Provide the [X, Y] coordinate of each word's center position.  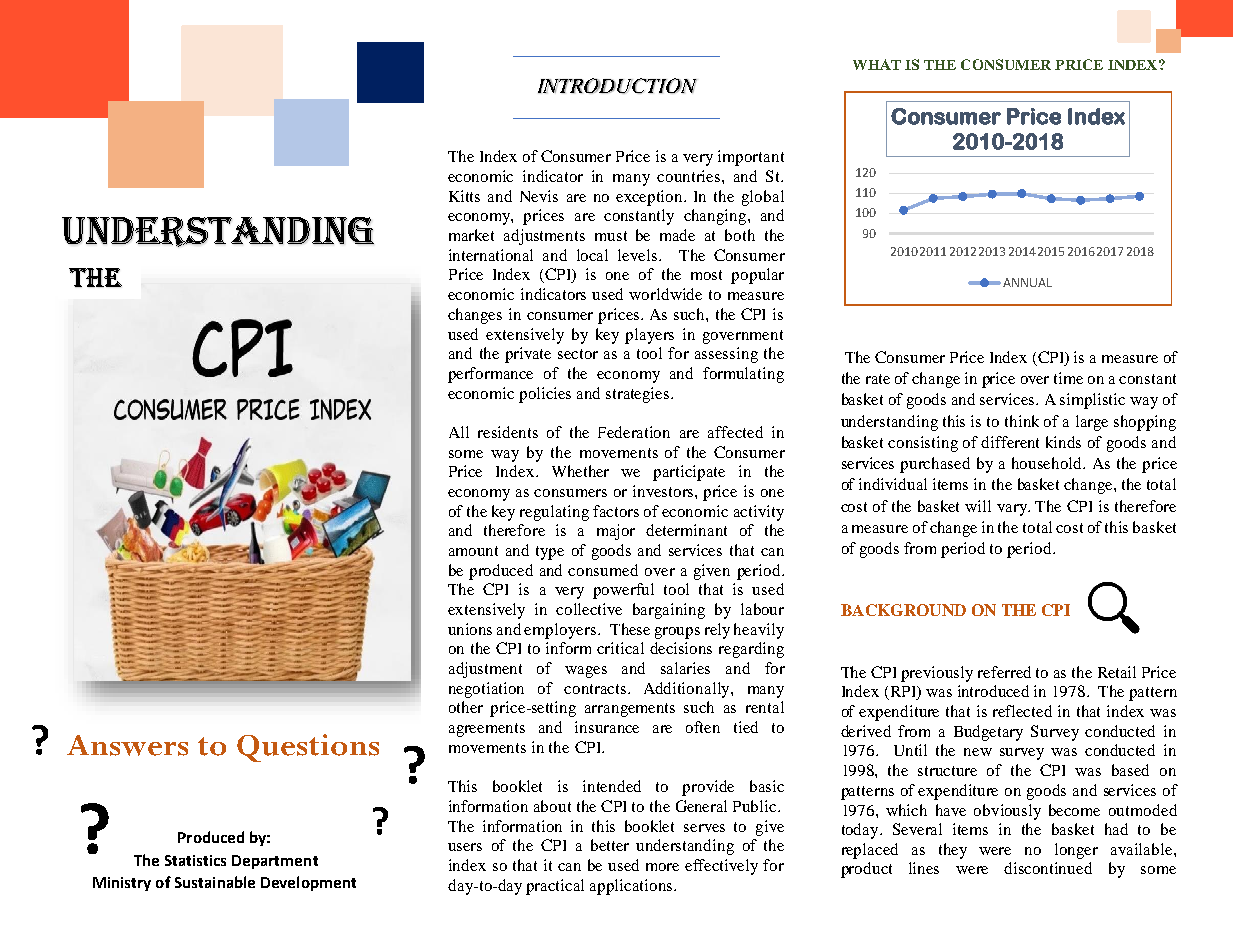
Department [275, 862]
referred [1004, 672]
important [751, 158]
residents [508, 432]
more [662, 867]
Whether [580, 471]
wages [586, 672]
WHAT [877, 64]
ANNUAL [1027, 282]
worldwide [665, 294]
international [491, 255]
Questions [308, 748]
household [1048, 463]
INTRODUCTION [617, 86]
